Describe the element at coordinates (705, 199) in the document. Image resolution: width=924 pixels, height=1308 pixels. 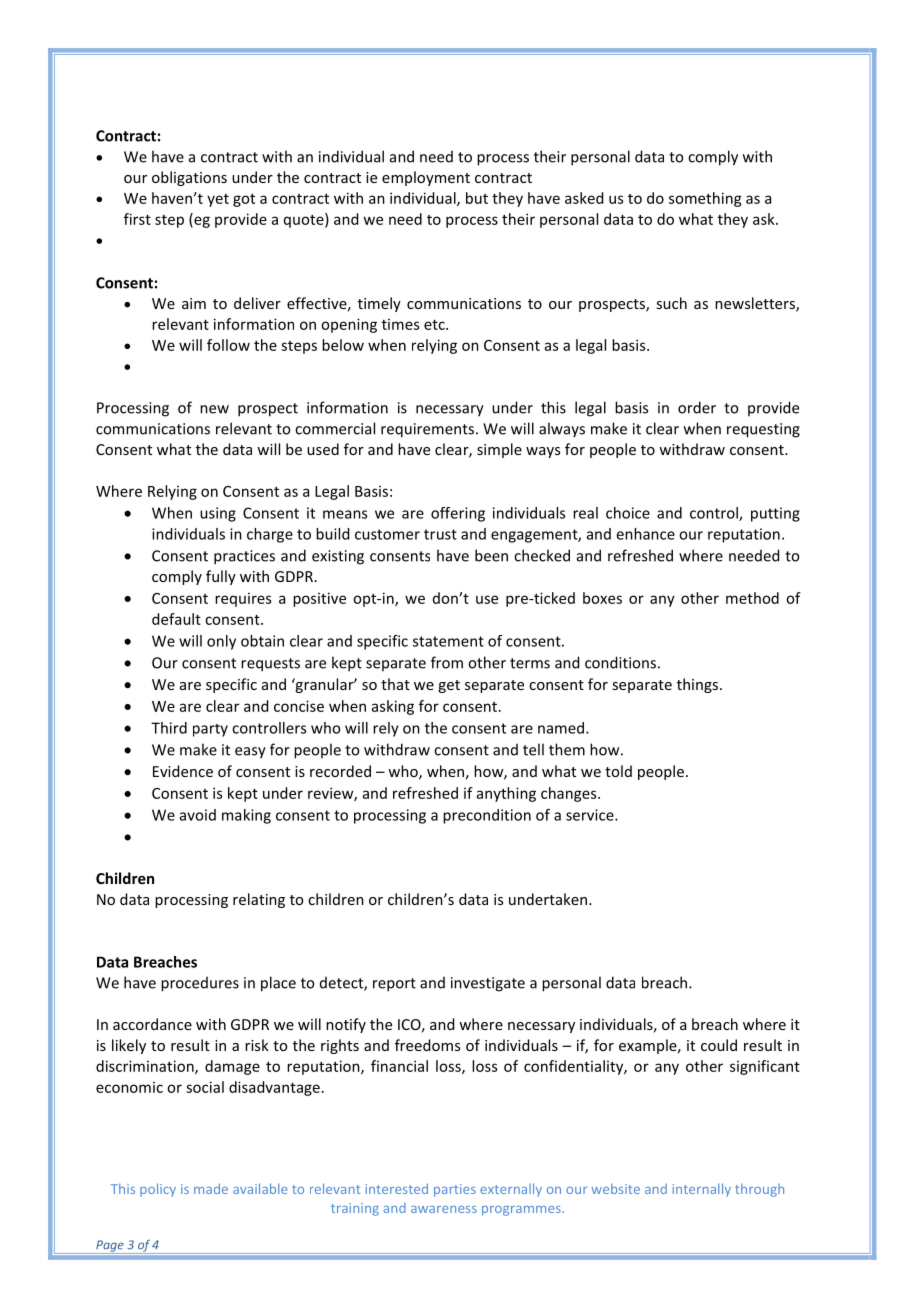
I see `something` at that location.
